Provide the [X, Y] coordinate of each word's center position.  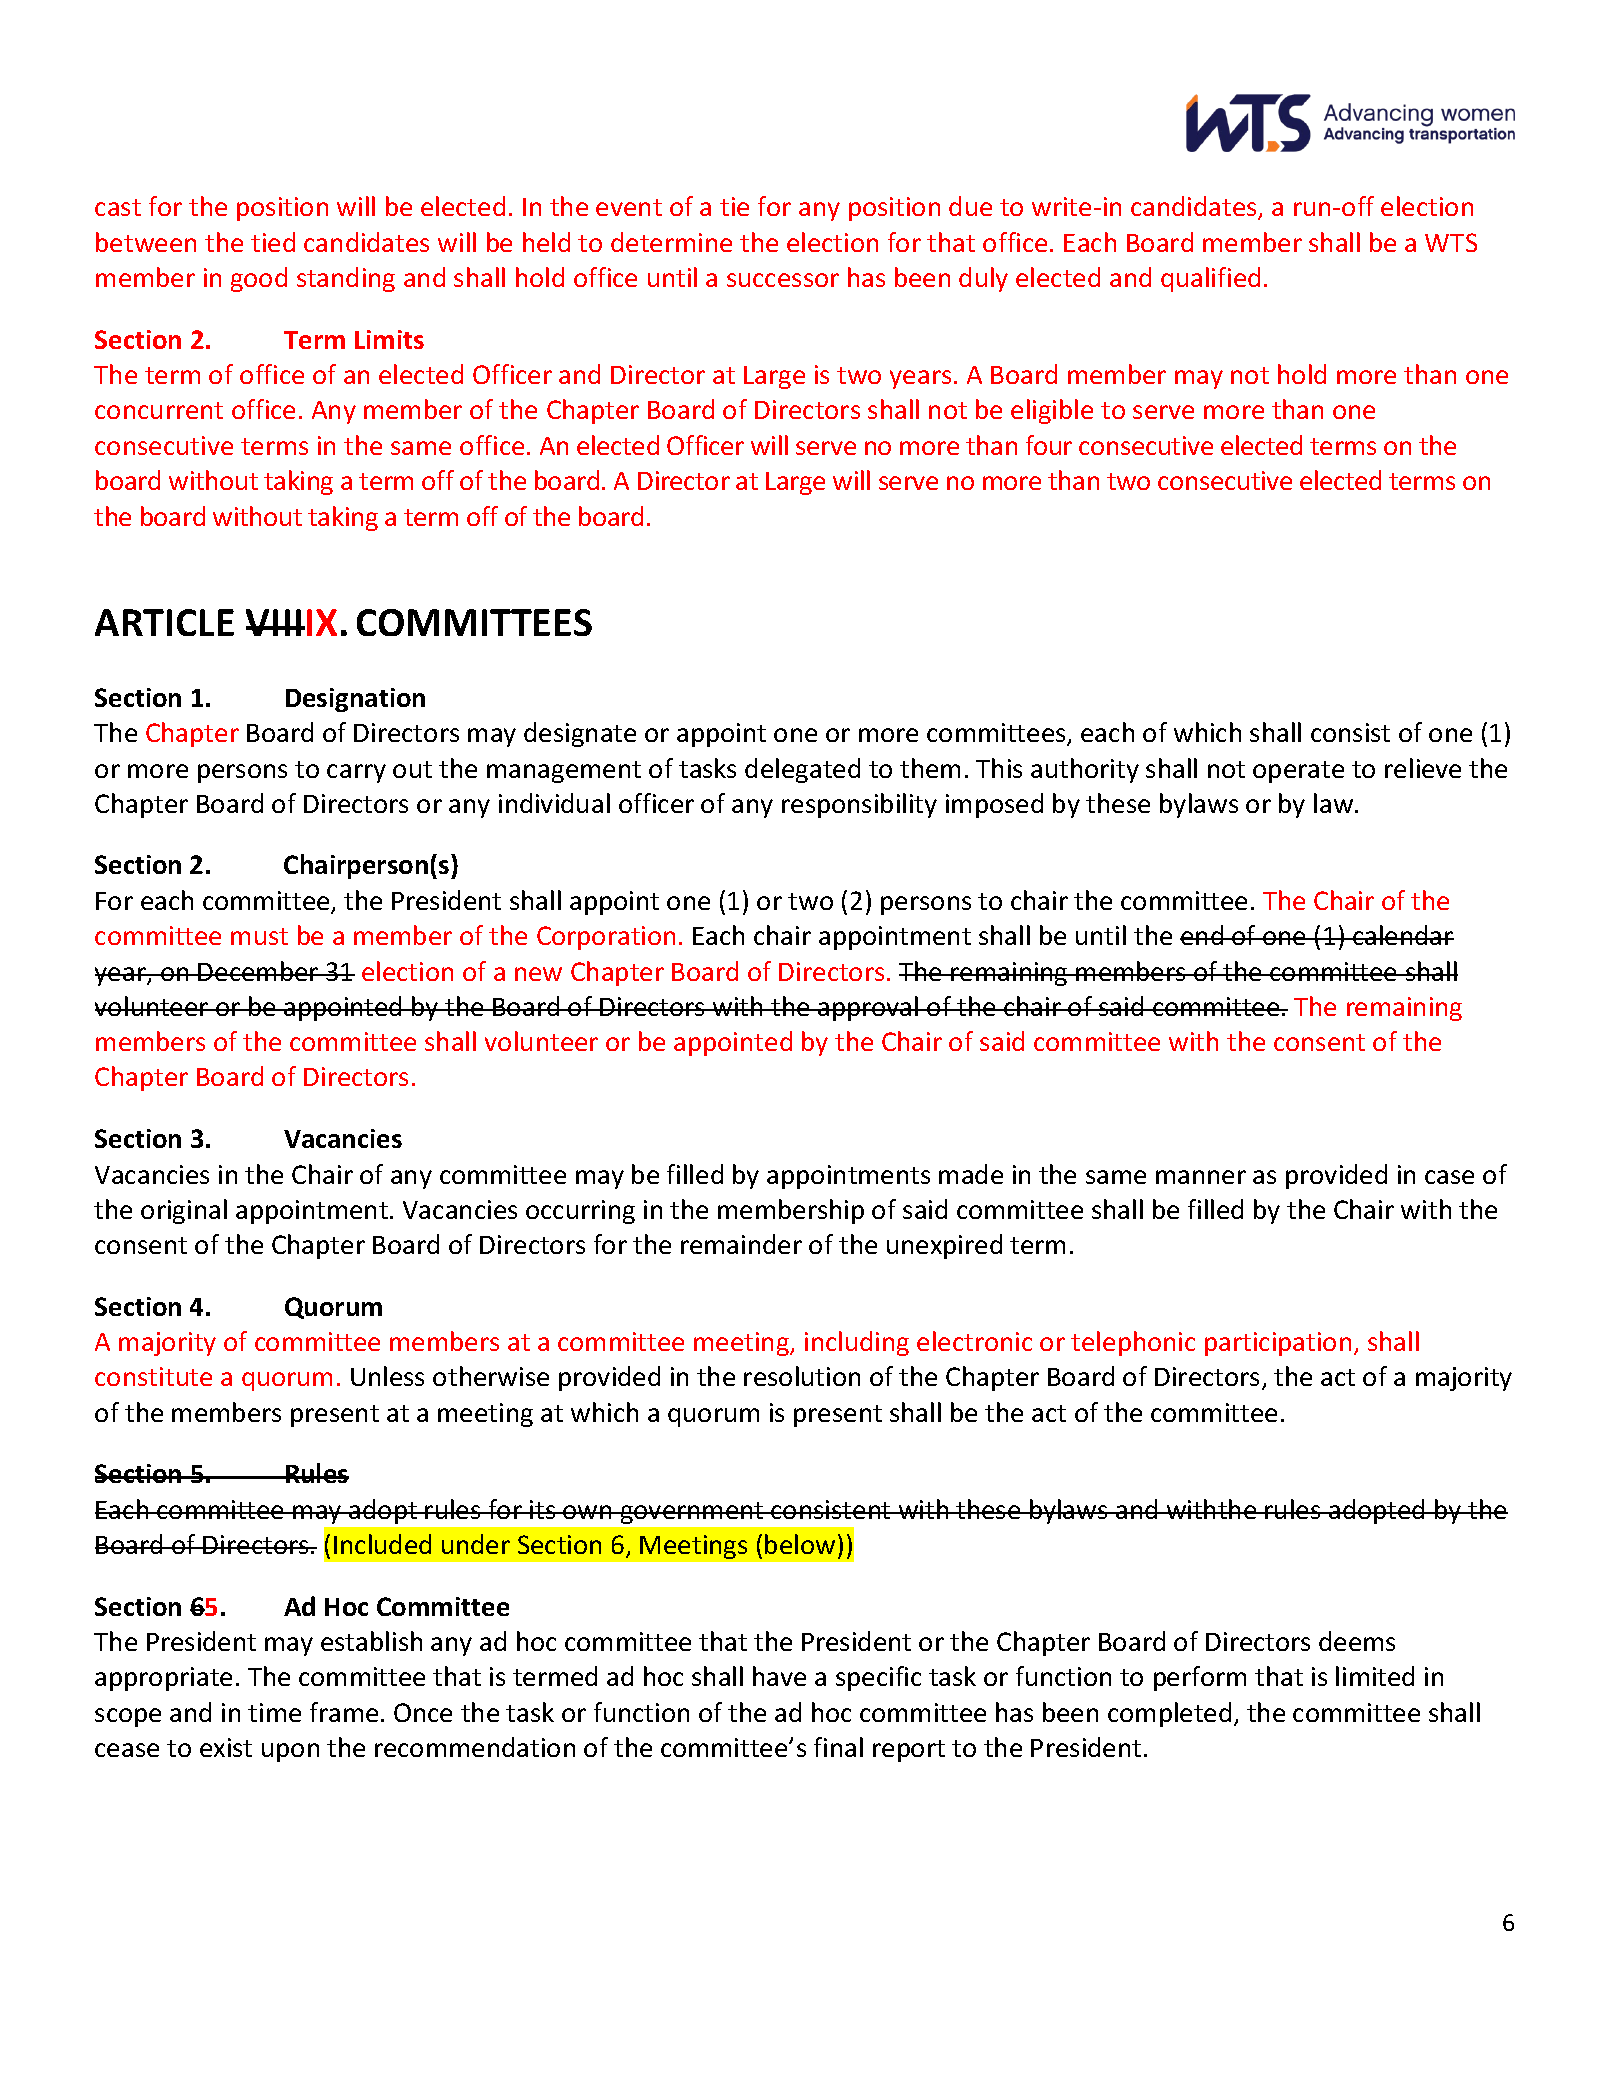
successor [783, 280]
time [274, 1712]
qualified [1210, 279]
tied [273, 242]
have [779, 1676]
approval [868, 1008]
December [259, 971]
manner [1201, 1177]
